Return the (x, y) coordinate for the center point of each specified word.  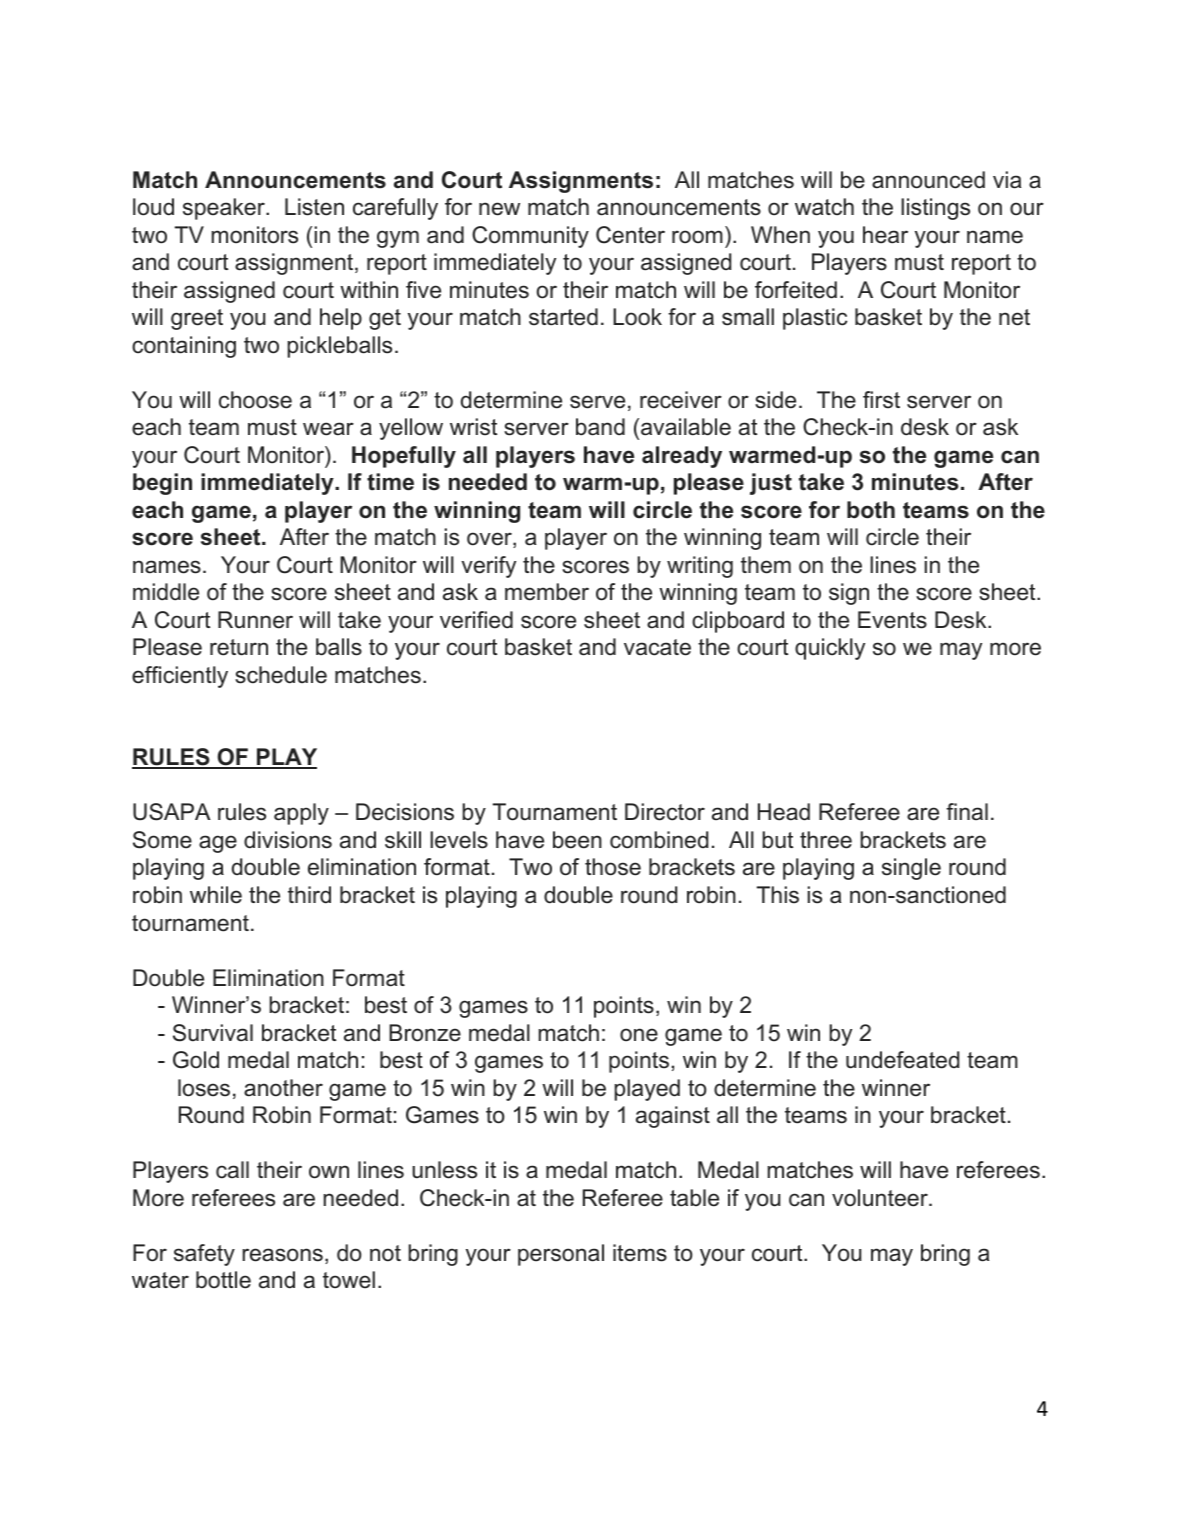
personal (561, 1255)
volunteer (881, 1198)
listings (935, 209)
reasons (282, 1255)
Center (630, 235)
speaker (225, 209)
